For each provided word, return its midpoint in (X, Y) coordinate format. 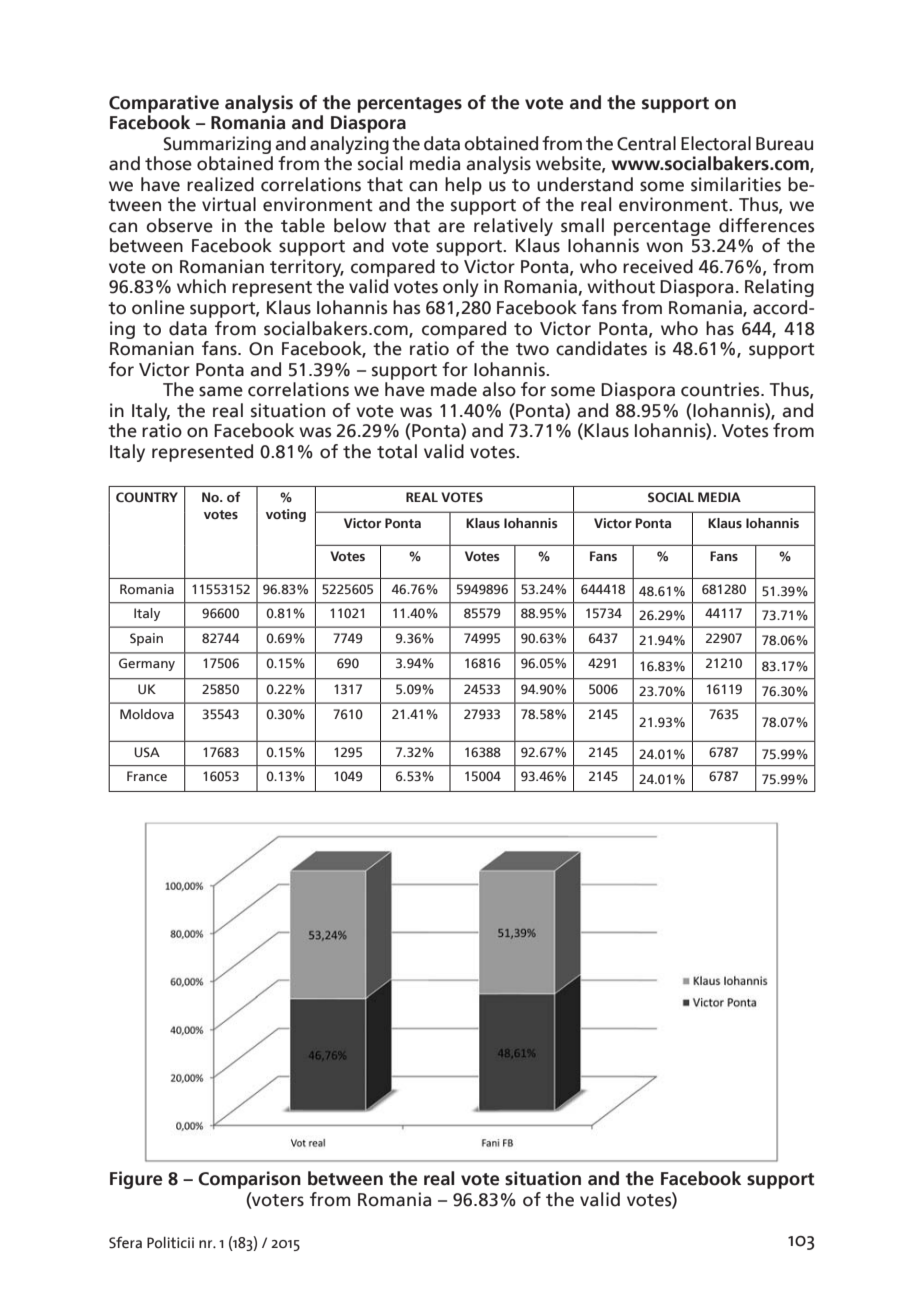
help (463, 186)
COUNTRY (147, 497)
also (499, 389)
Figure (136, 1180)
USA (147, 752)
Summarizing (217, 145)
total (397, 451)
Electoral (716, 143)
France (147, 776)
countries (721, 389)
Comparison (249, 1180)
